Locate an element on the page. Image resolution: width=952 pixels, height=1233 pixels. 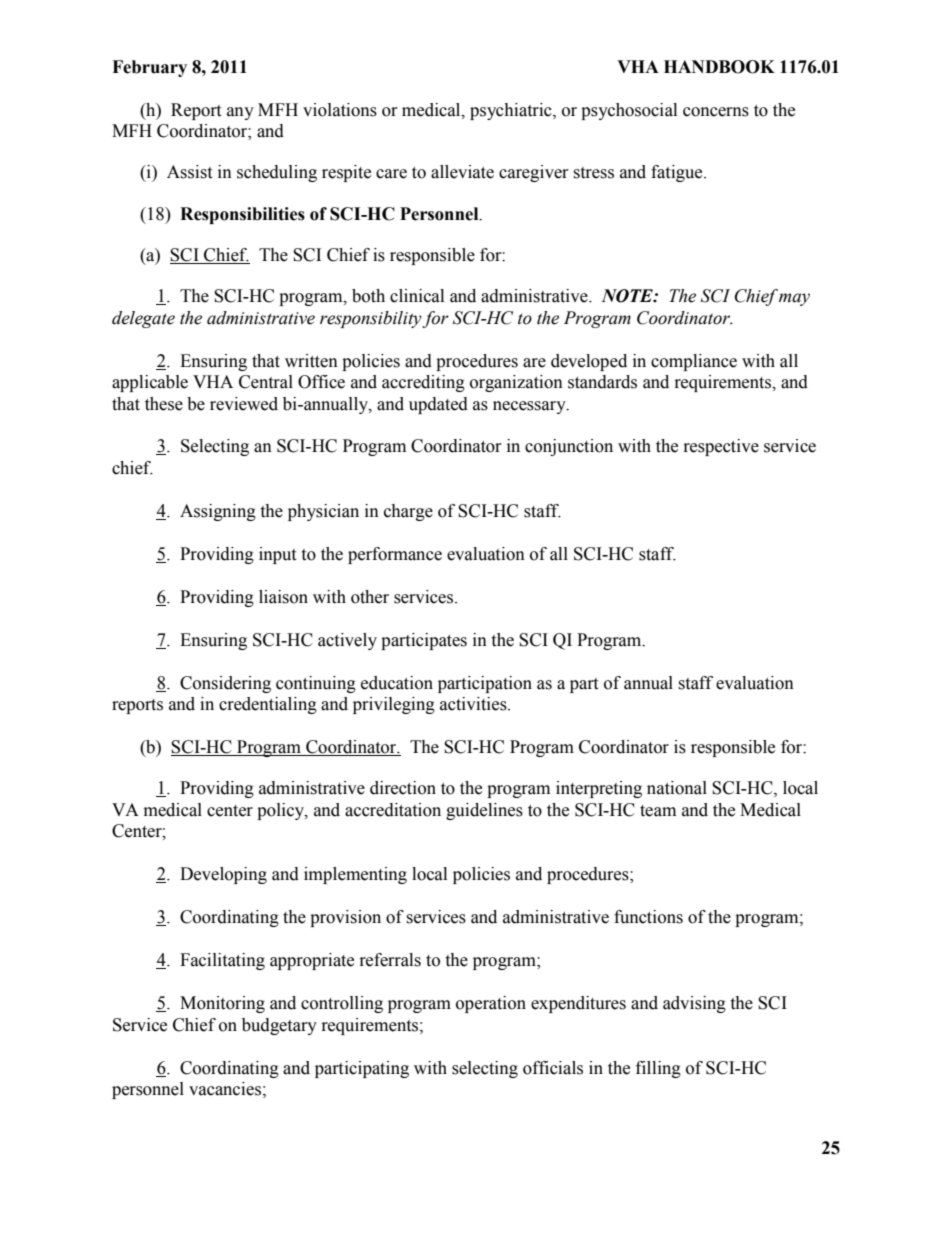
psychiatric is located at coordinates (512, 111).
